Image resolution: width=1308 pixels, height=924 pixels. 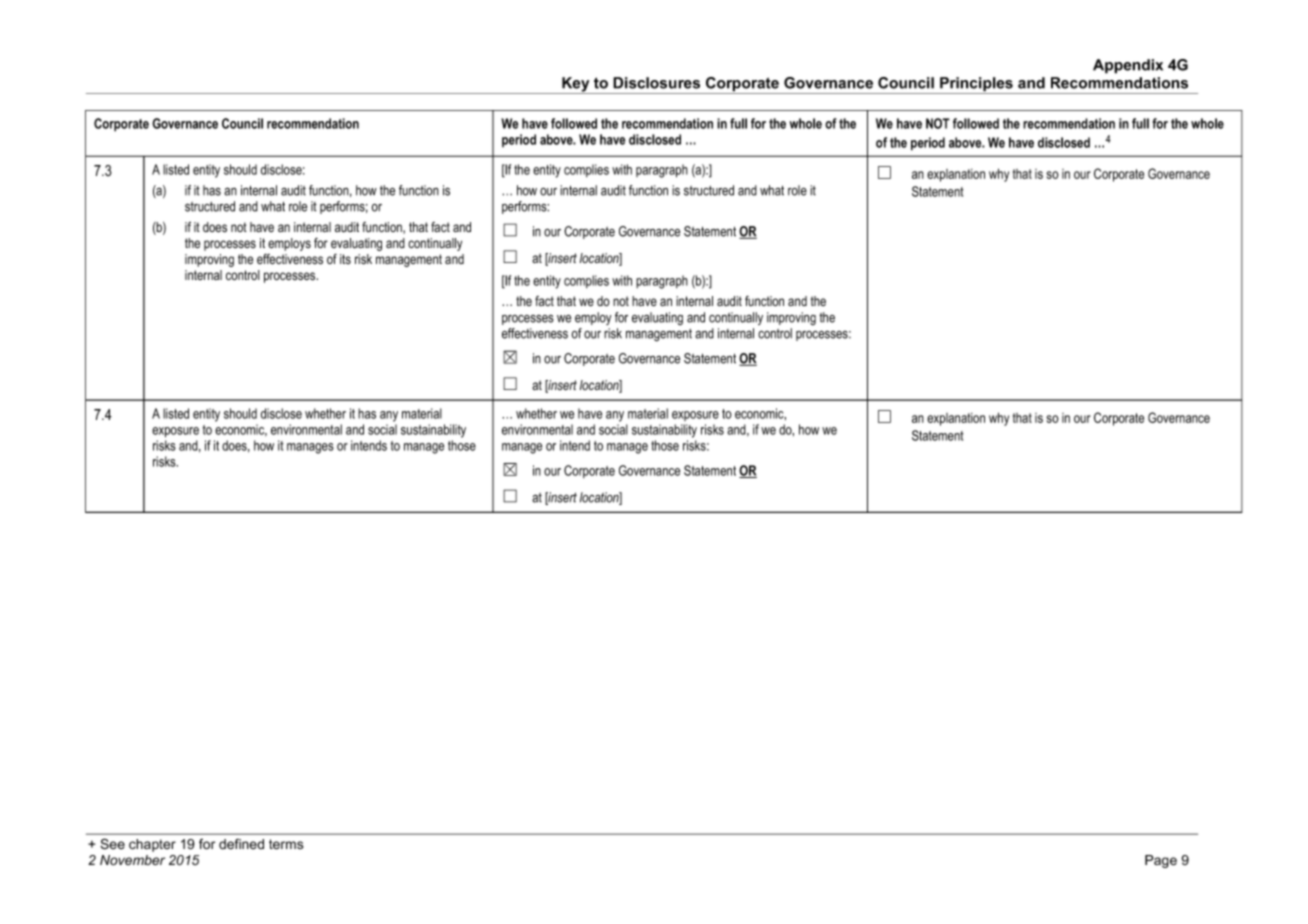 I want to click on its, so click(x=345, y=259).
